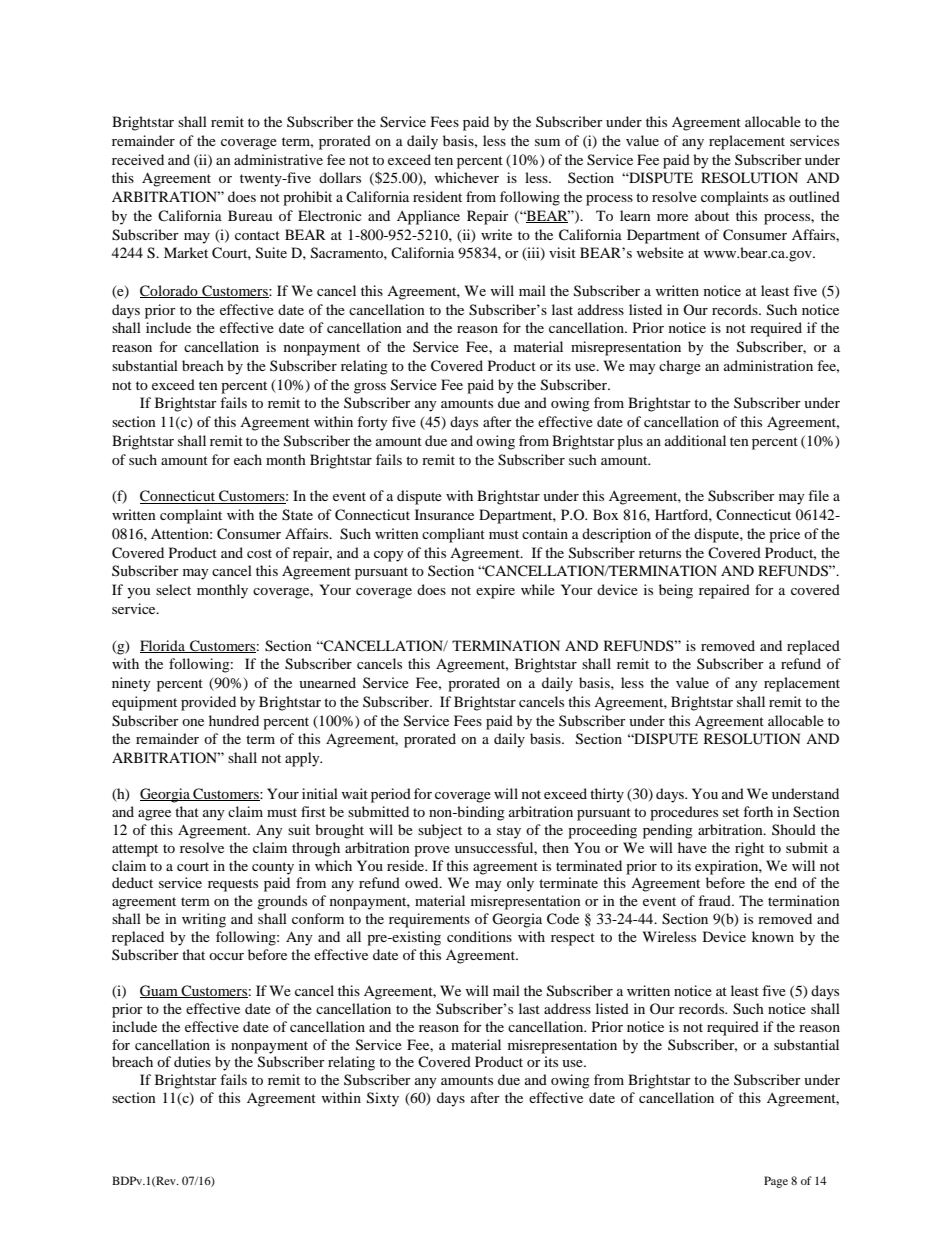  Describe the element at coordinates (428, 217) in the page. I see `Appliance` at that location.
